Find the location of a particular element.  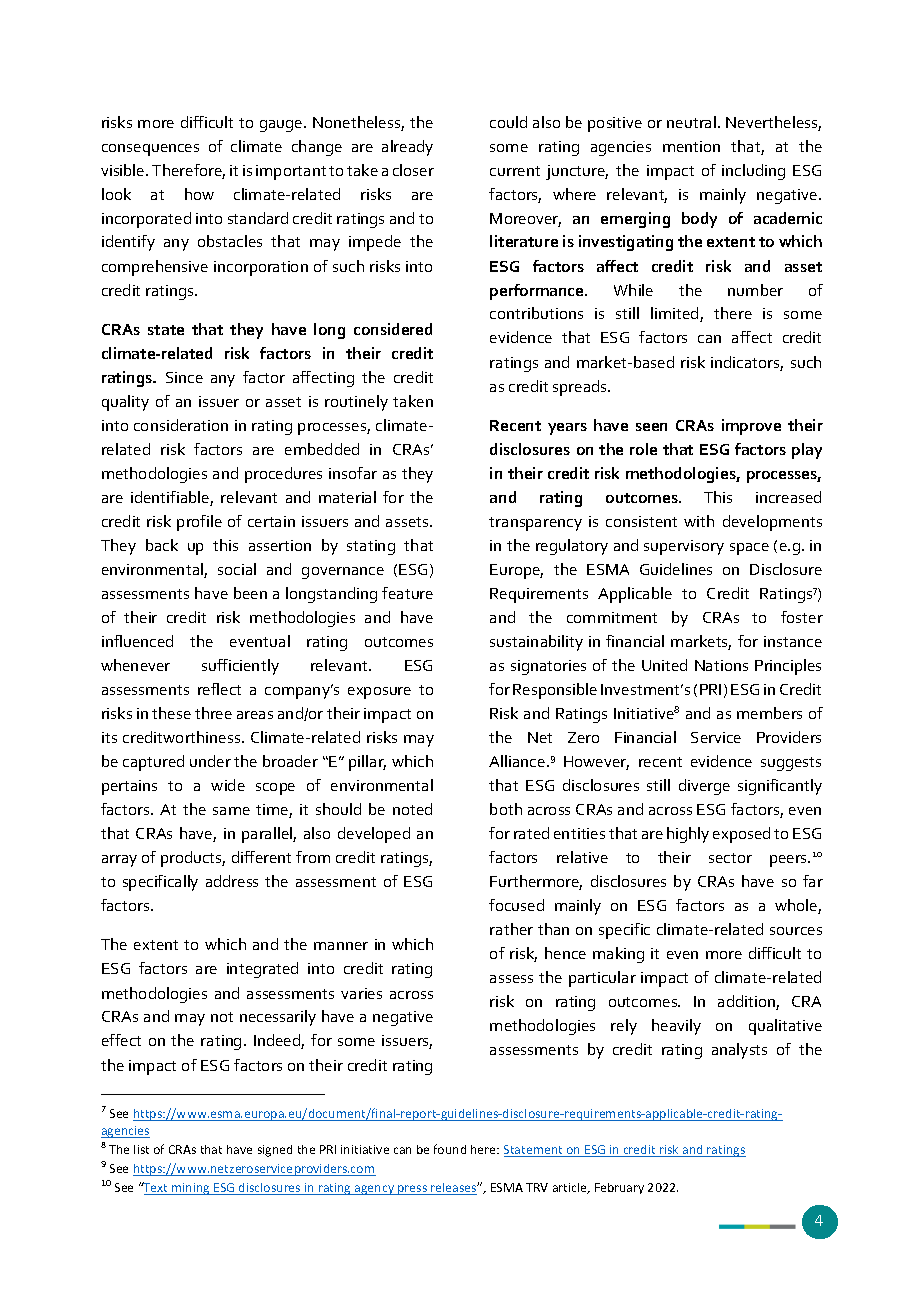

address is located at coordinates (232, 881).
